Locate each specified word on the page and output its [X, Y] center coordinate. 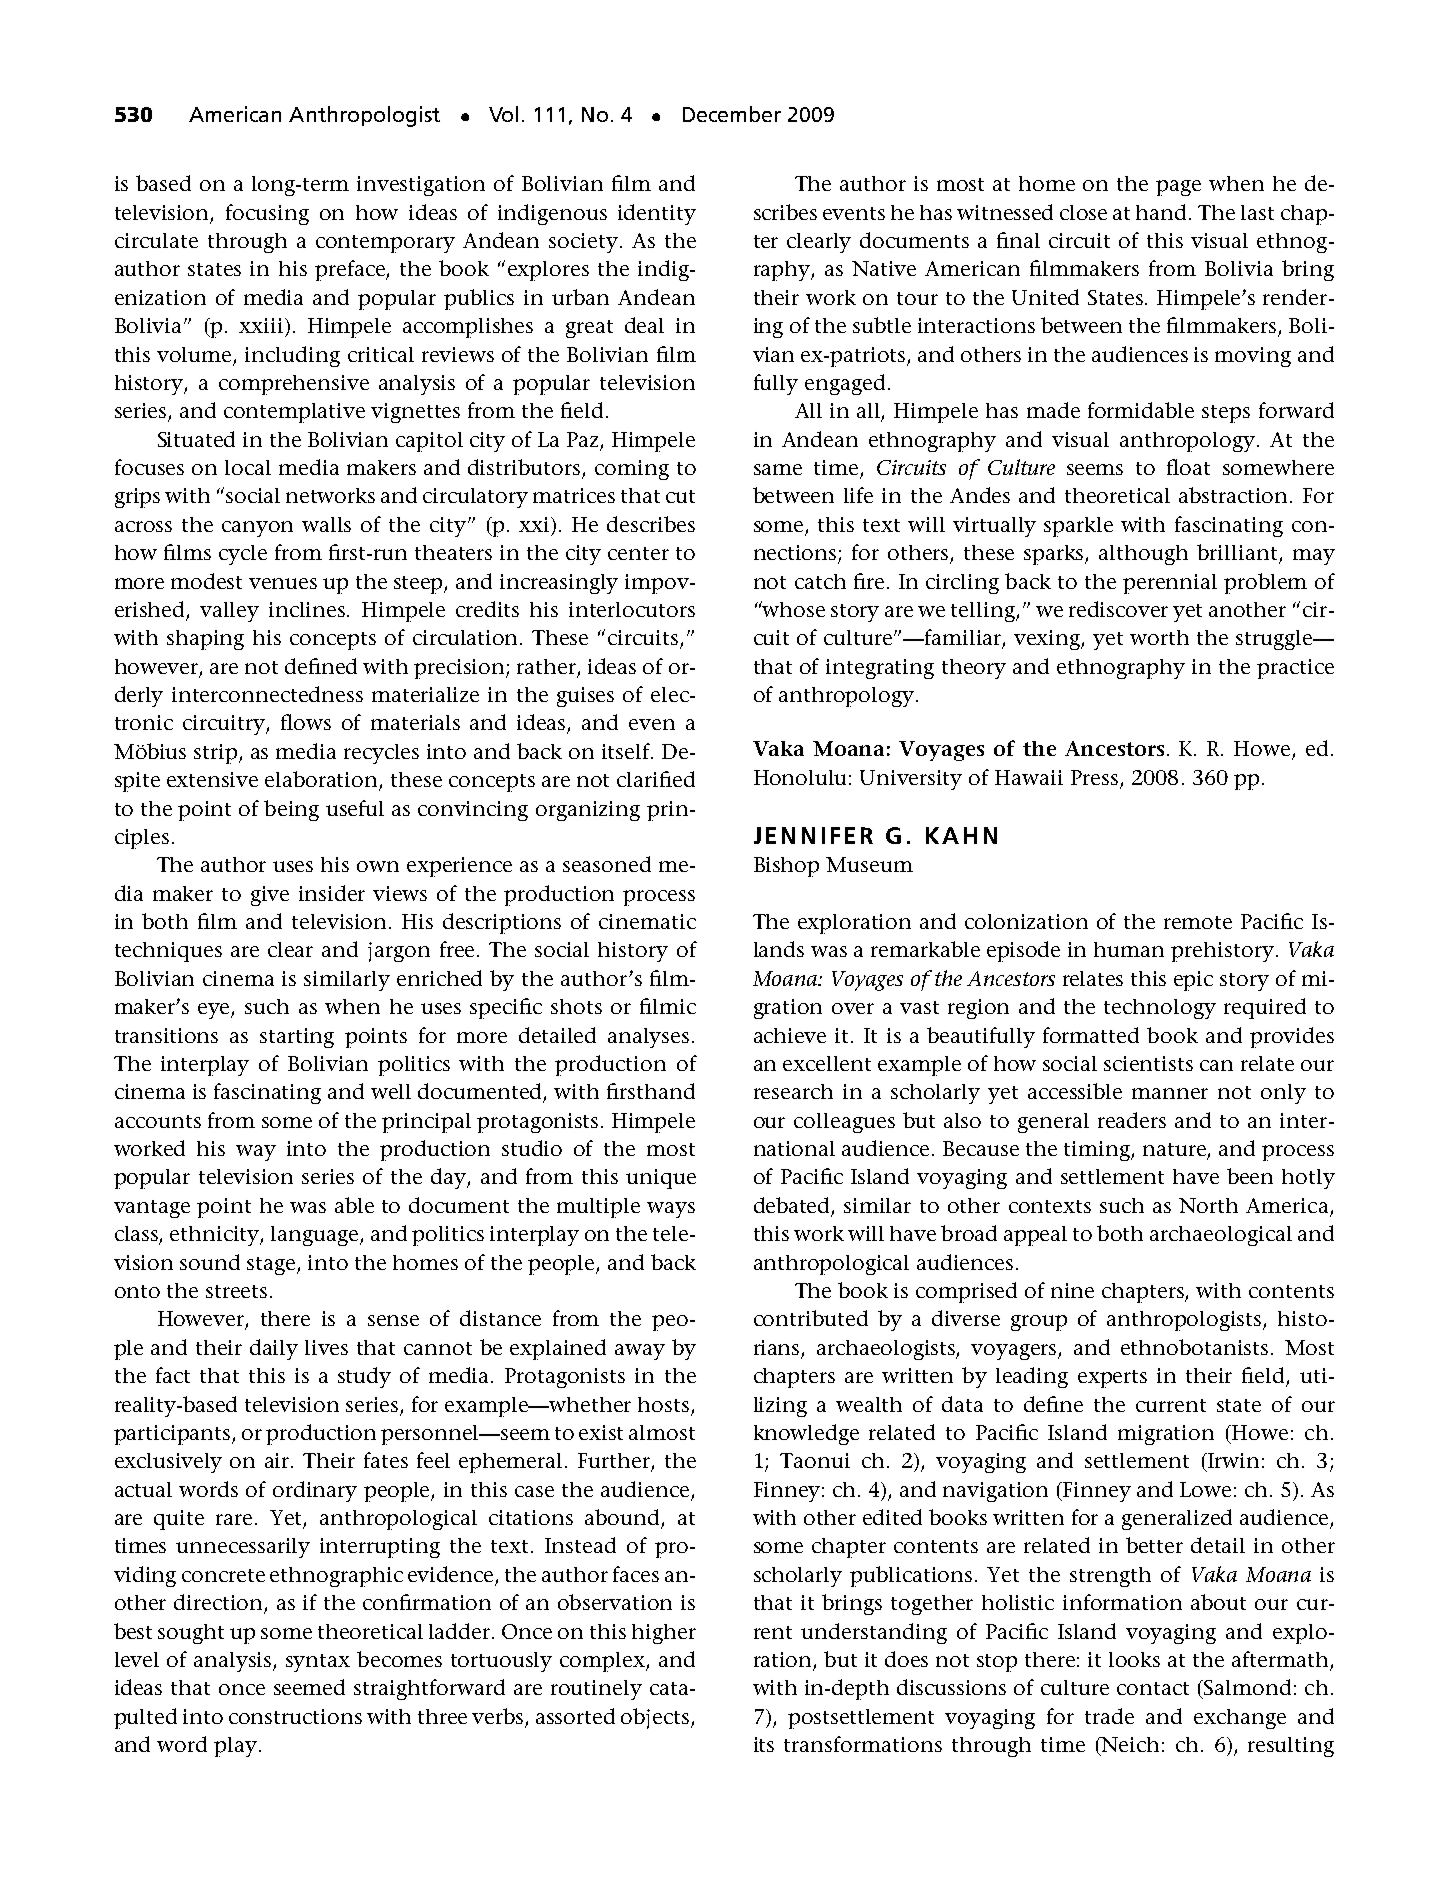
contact [1153, 1688]
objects [656, 1718]
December [732, 114]
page [1178, 188]
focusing [267, 214]
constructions [295, 1716]
